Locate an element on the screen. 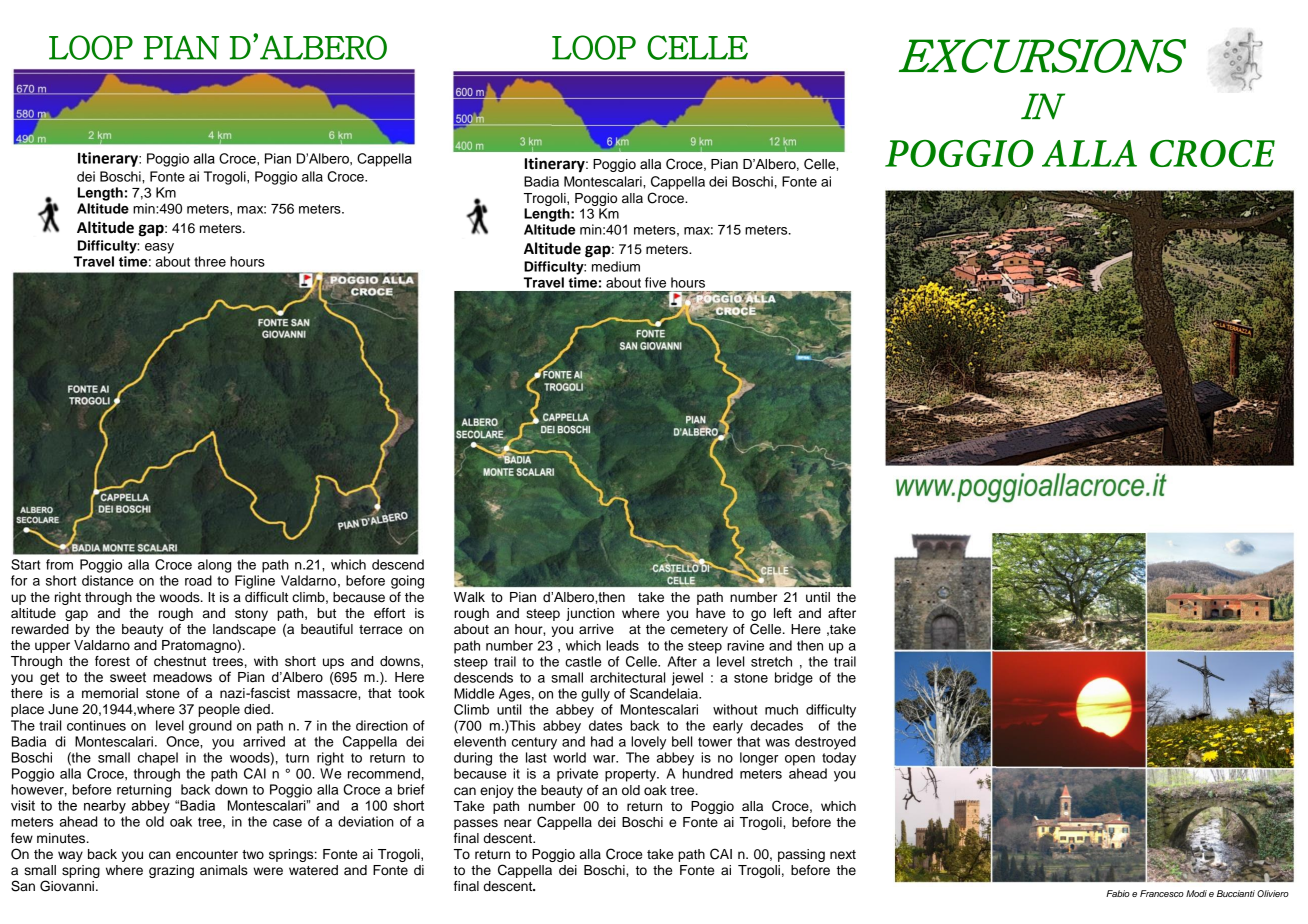  medium is located at coordinates (616, 266).
